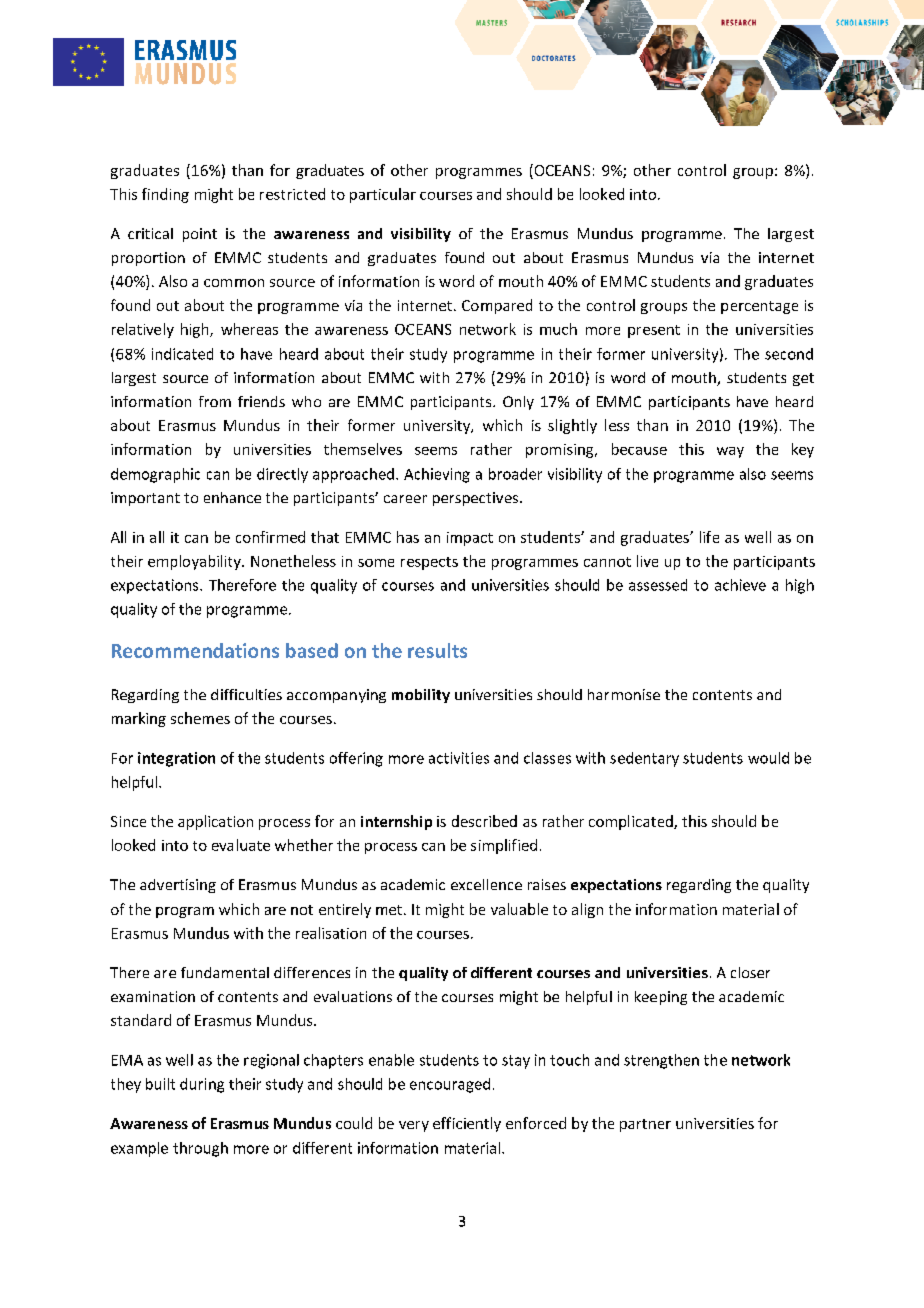 The height and width of the image is (1308, 924). What do you see at coordinates (730, 452) in the image?
I see `way` at bounding box center [730, 452].
